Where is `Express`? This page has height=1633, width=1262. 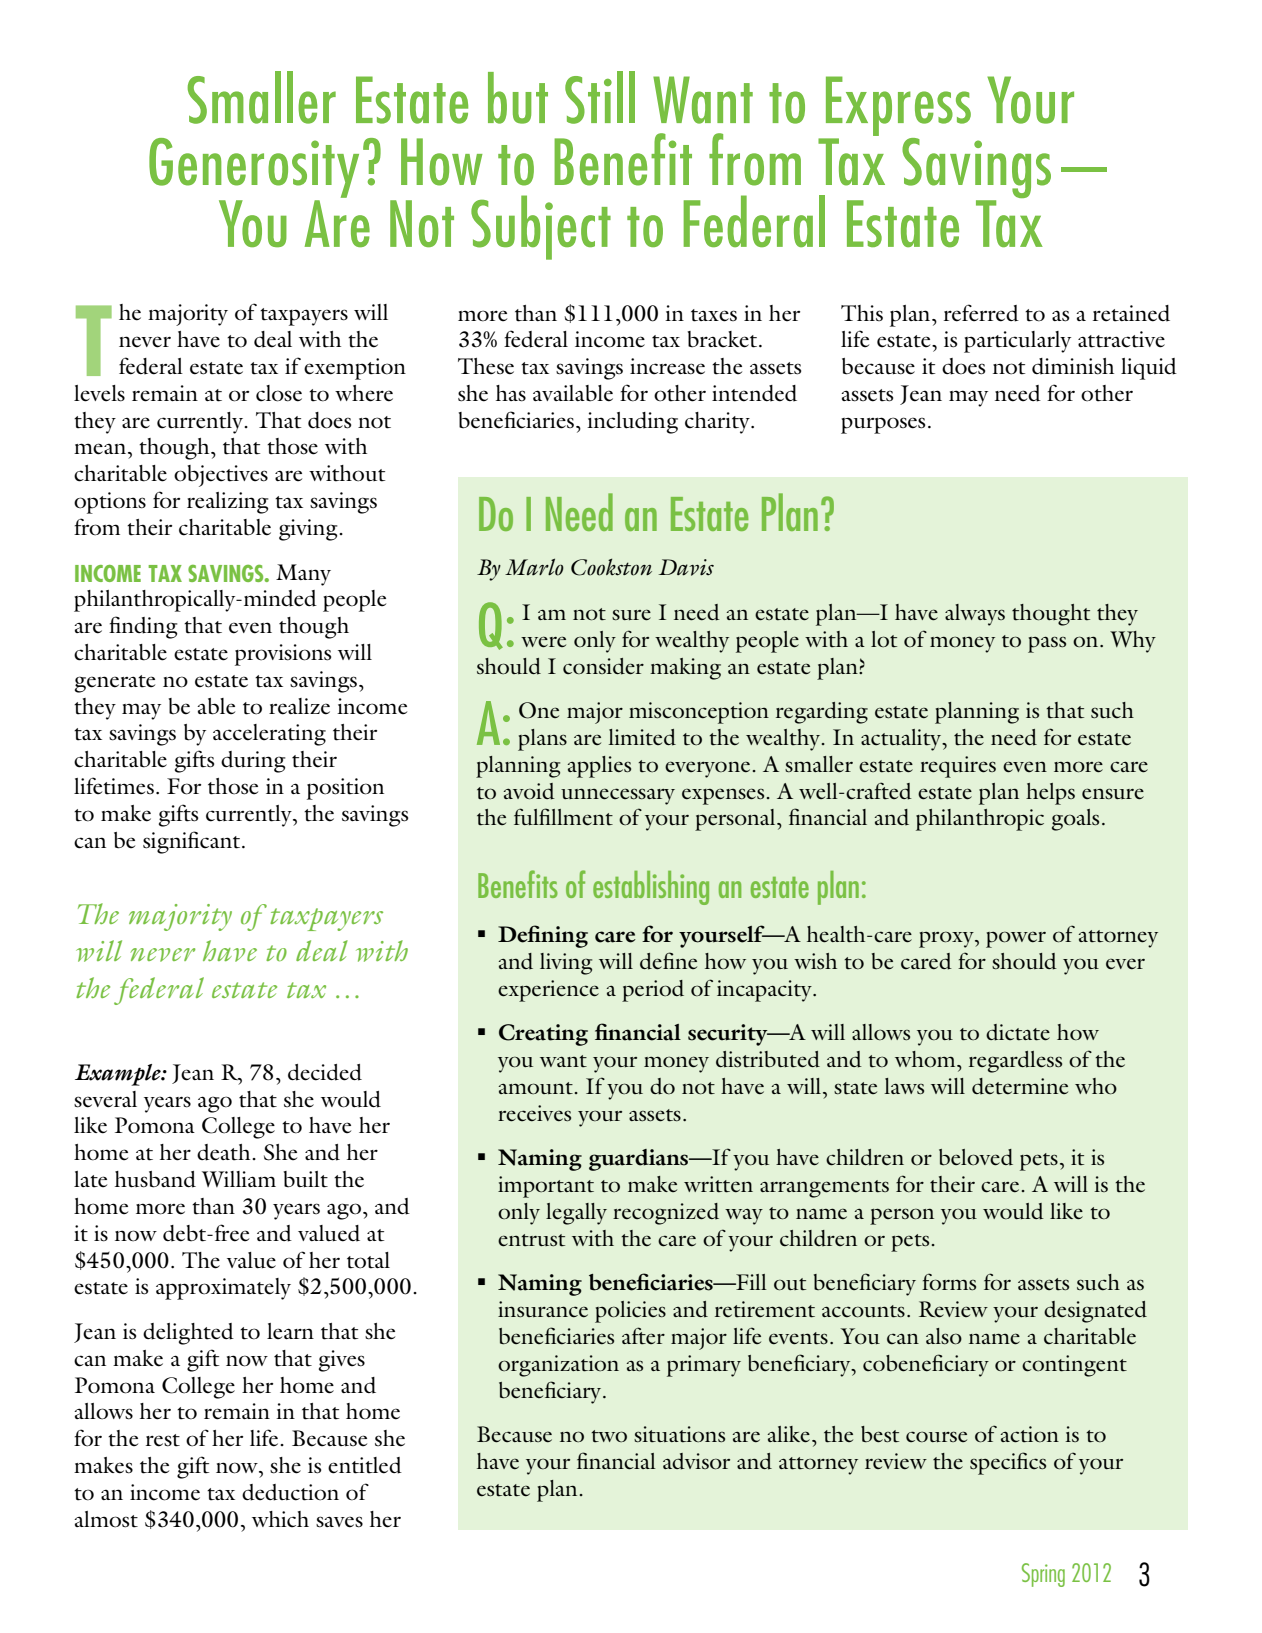
Express is located at coordinates (898, 106).
